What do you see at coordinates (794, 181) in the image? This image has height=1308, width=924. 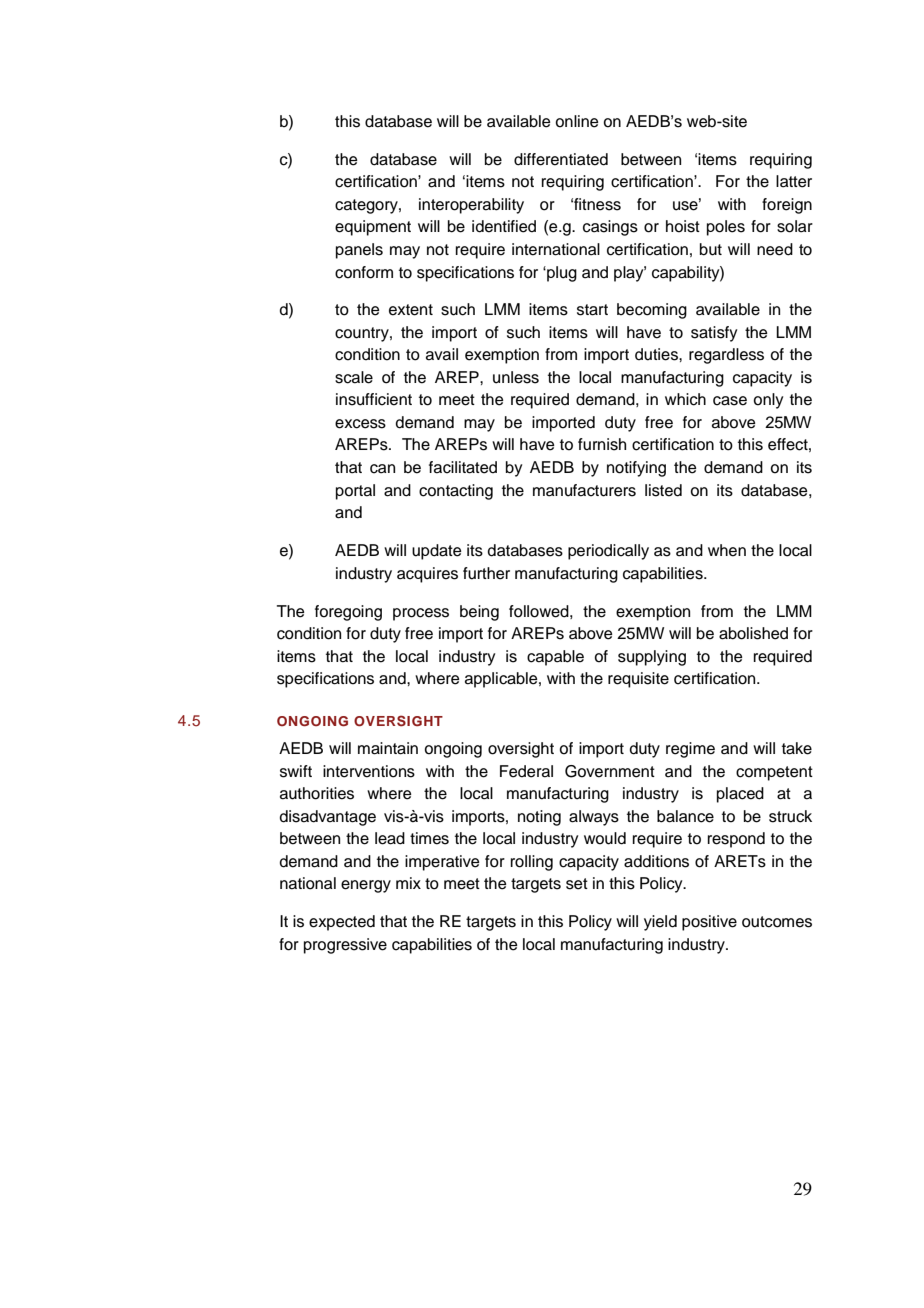 I see `latter` at bounding box center [794, 181].
